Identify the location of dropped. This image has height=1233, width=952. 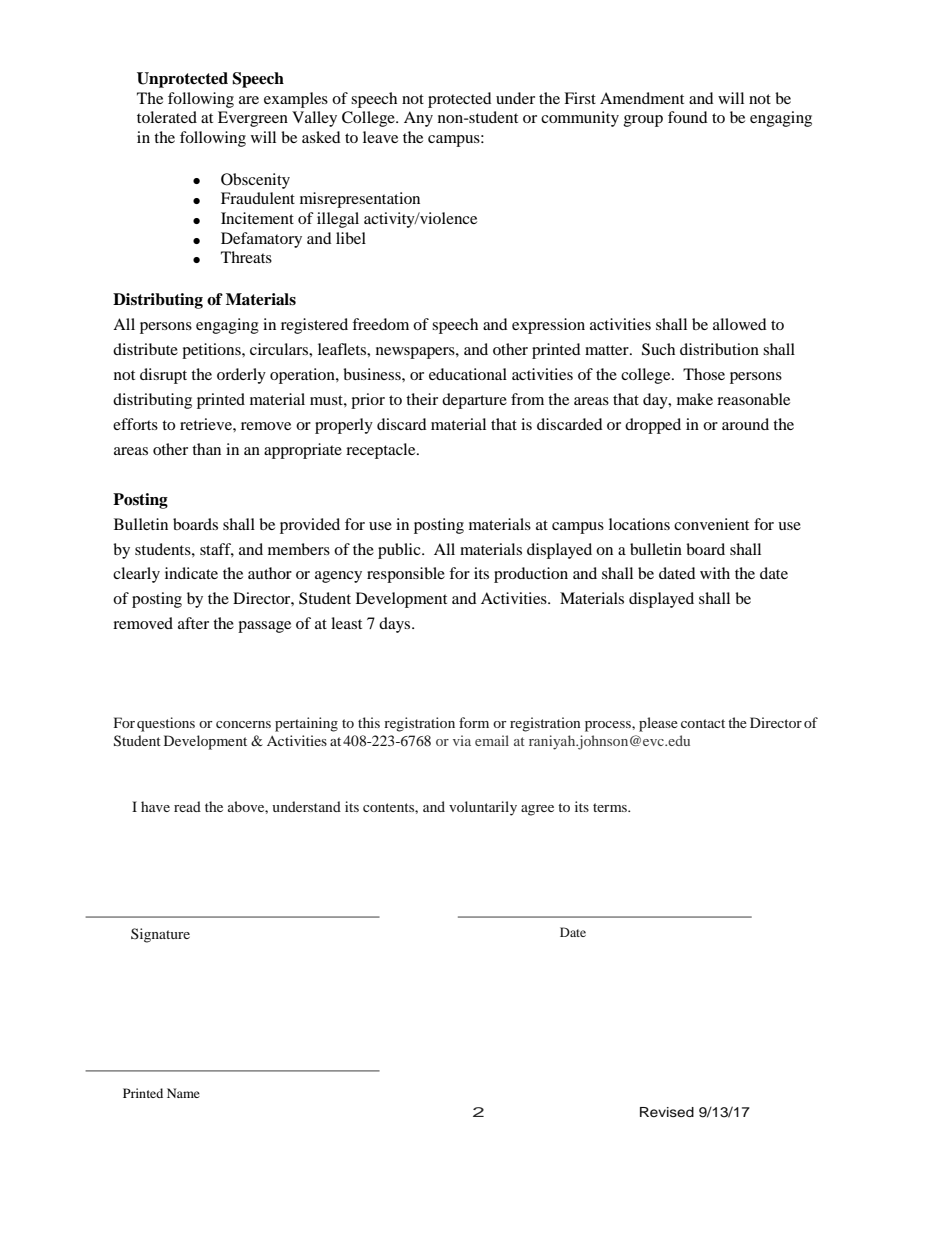
(653, 426).
